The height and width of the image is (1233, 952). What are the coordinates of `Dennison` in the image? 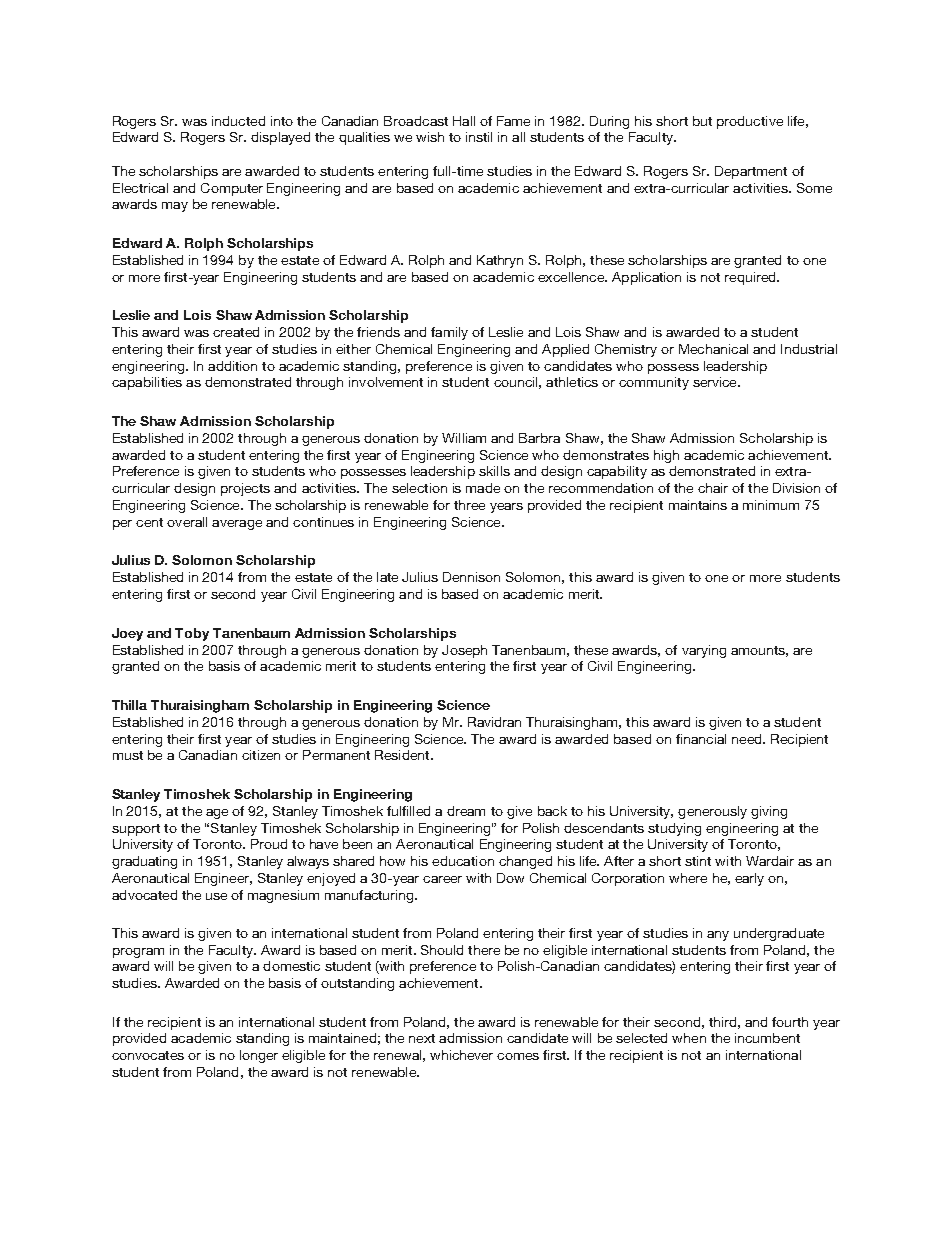 It's located at (471, 577).
